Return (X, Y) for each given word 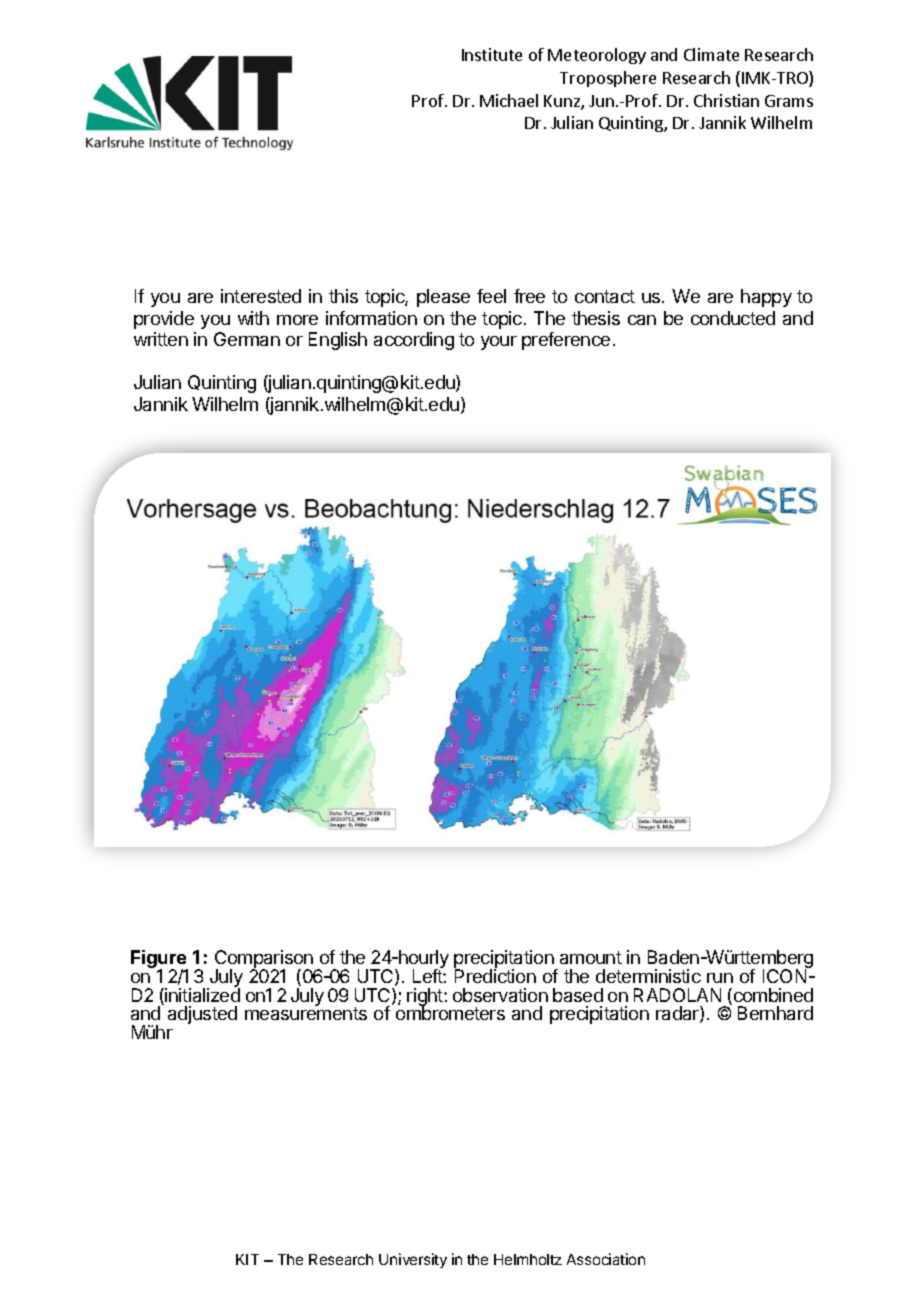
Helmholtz (528, 1259)
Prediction (495, 976)
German (247, 339)
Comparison (265, 960)
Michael (509, 100)
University (413, 1260)
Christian (726, 100)
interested (261, 296)
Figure (159, 960)
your (499, 343)
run (720, 978)
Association (606, 1259)
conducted (733, 318)
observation (500, 995)
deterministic (648, 976)
